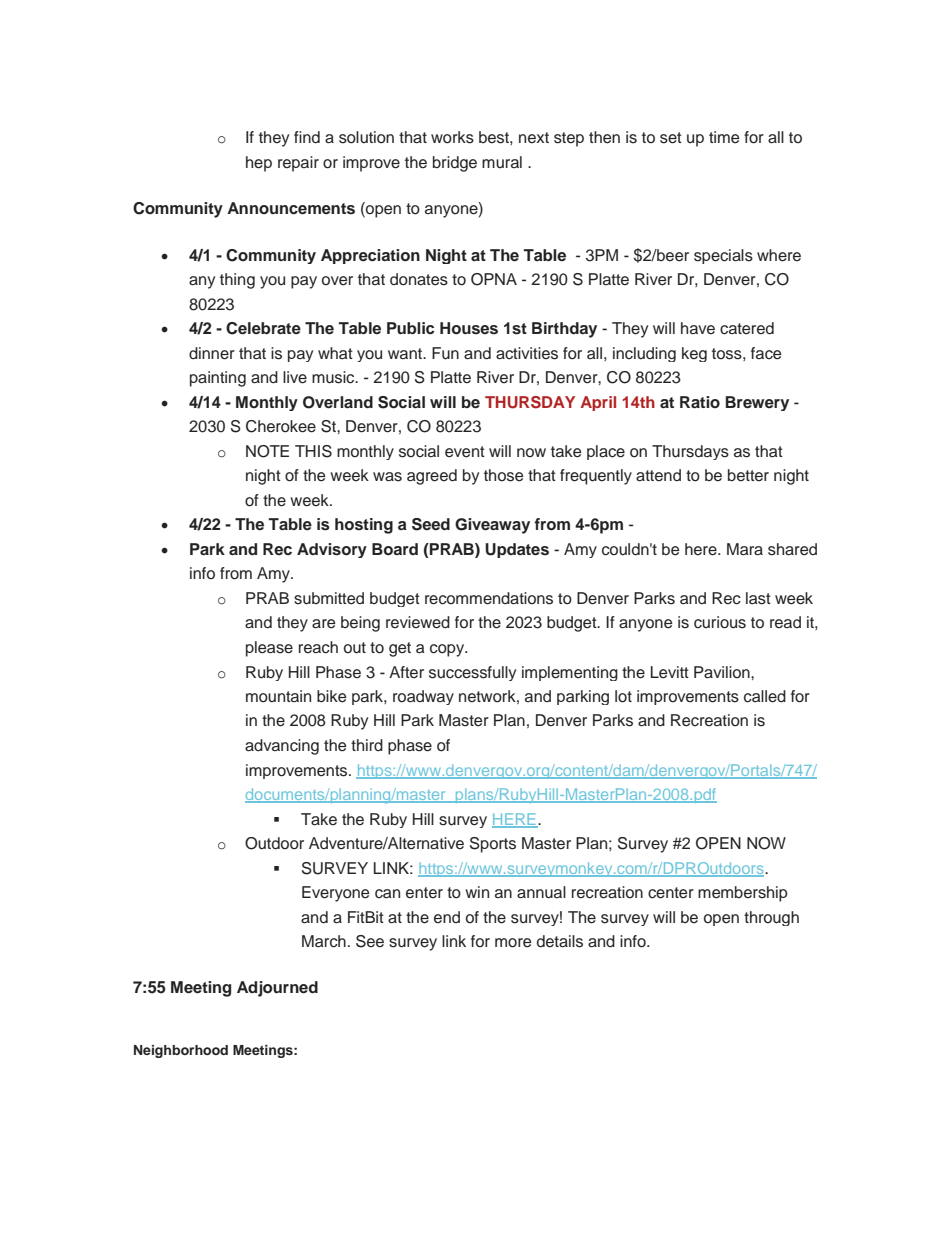 Image resolution: width=952 pixels, height=1233 pixels. What do you see at coordinates (771, 918) in the page?
I see `through` at bounding box center [771, 918].
